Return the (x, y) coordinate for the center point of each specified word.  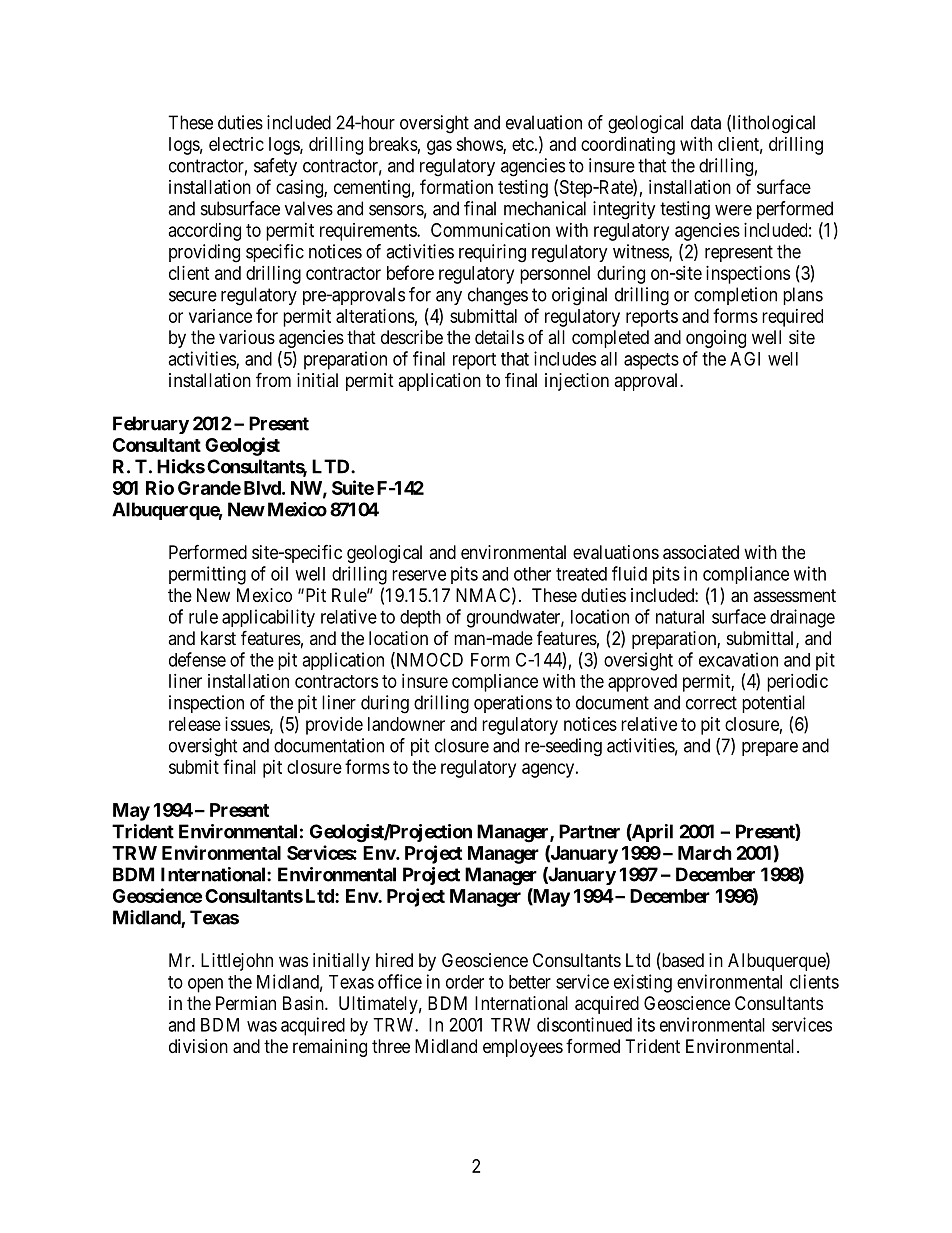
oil (279, 573)
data (706, 122)
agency (548, 770)
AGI (745, 358)
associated (701, 552)
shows (480, 145)
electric (236, 144)
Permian (246, 1003)
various (247, 337)
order (465, 982)
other (532, 574)
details (499, 337)
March (705, 853)
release (195, 724)
